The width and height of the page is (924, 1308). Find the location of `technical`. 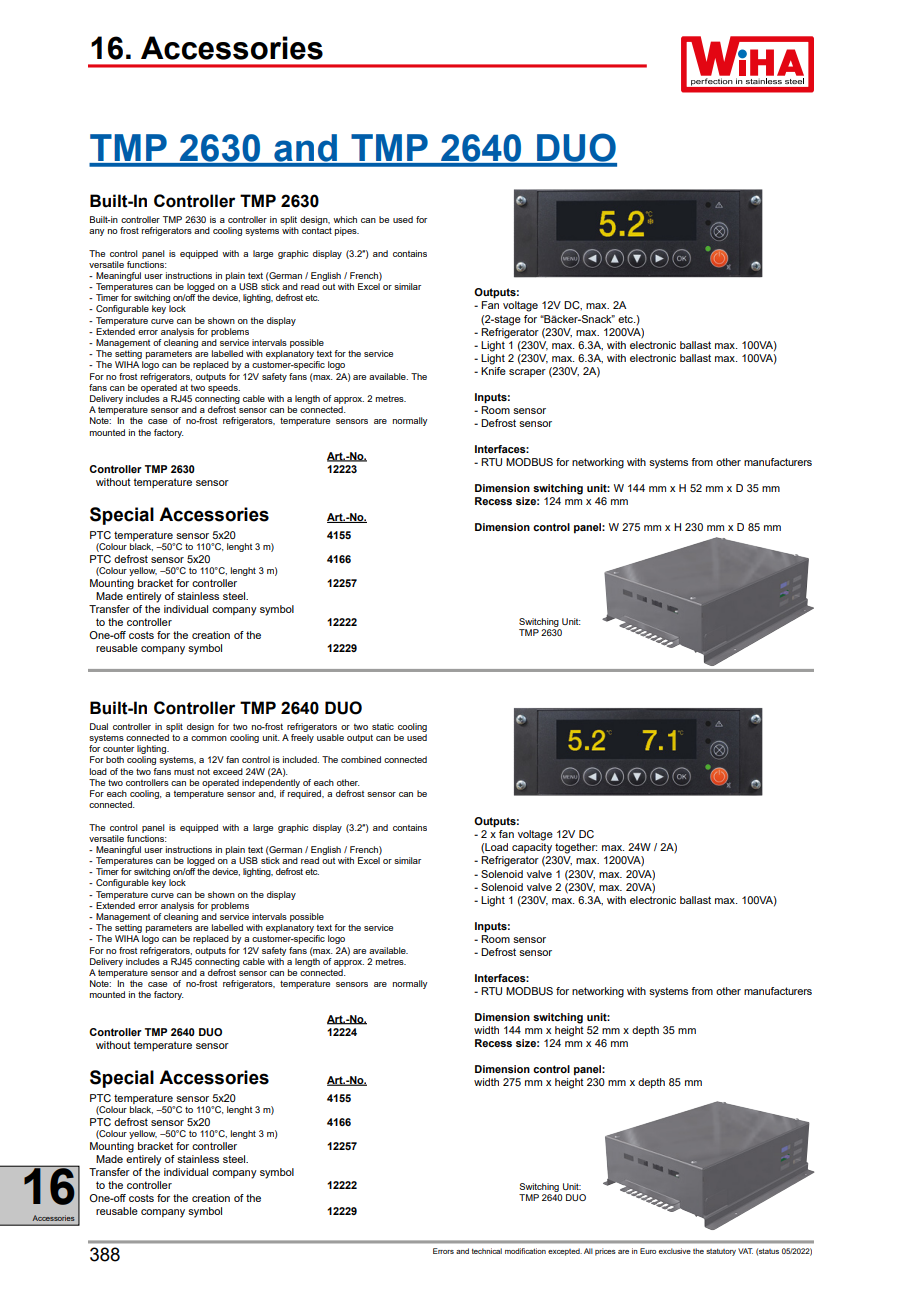

technical is located at coordinates (487, 1251).
